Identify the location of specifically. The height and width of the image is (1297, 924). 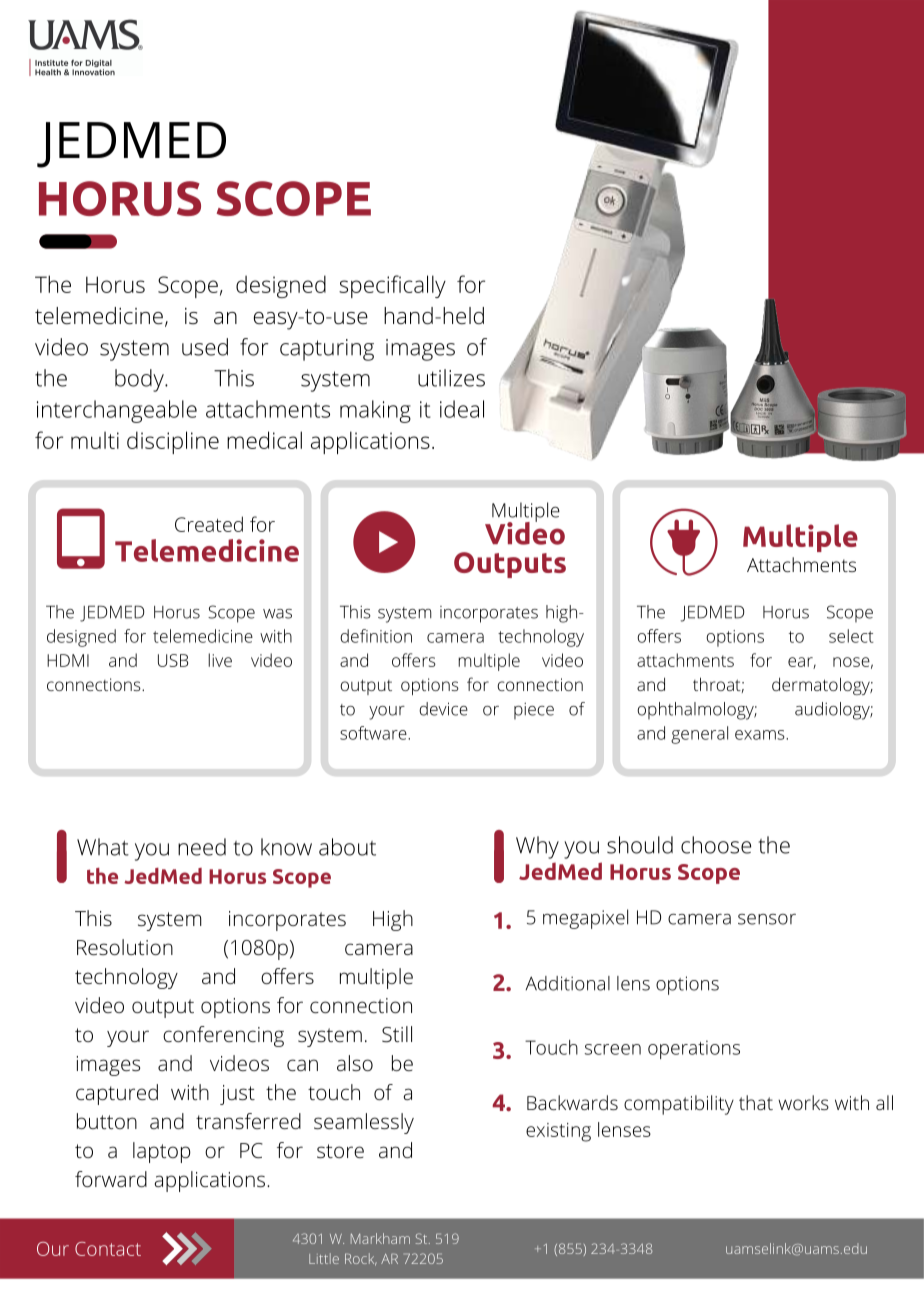
(392, 286).
